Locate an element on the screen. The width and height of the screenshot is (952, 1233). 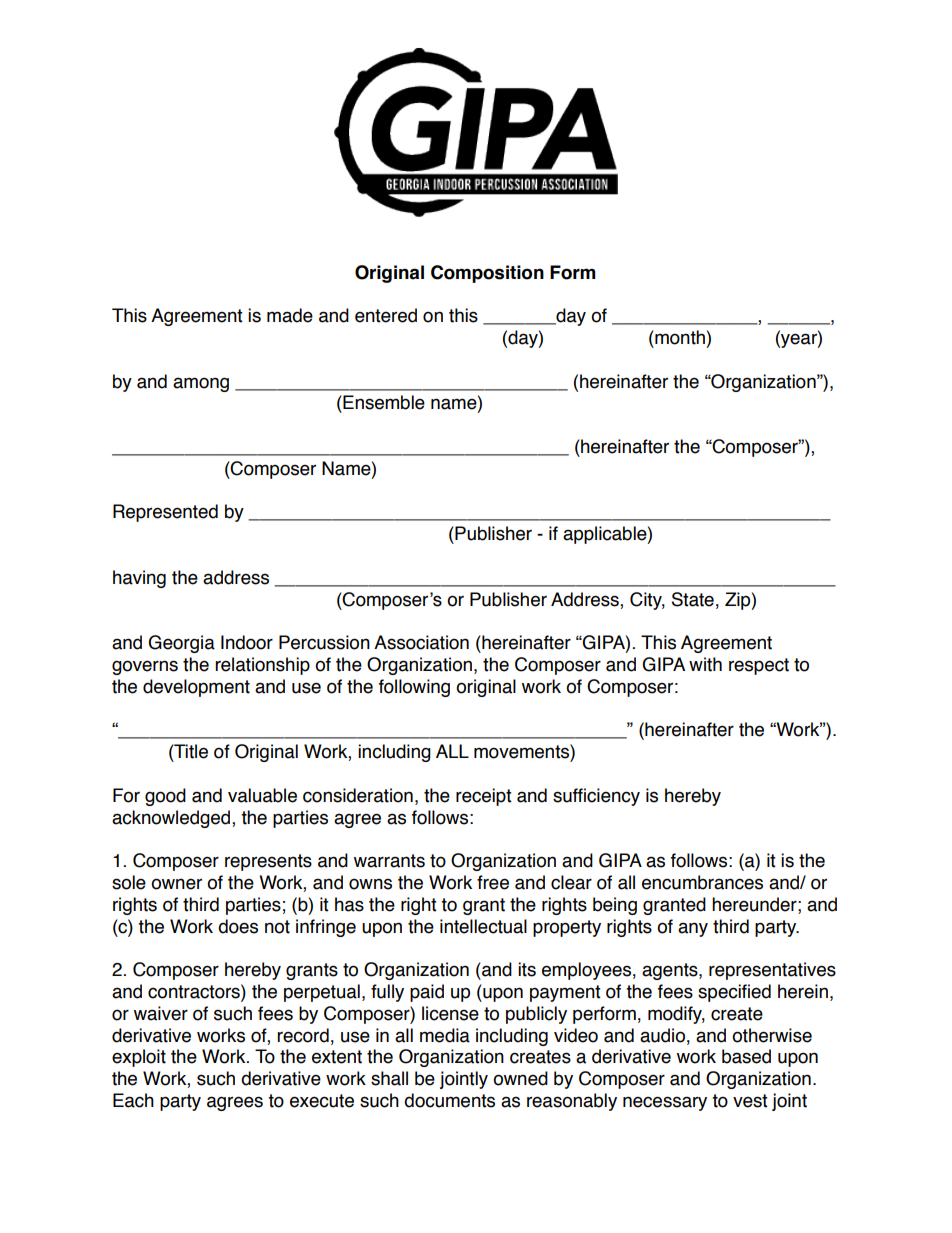
free is located at coordinates (493, 882).
